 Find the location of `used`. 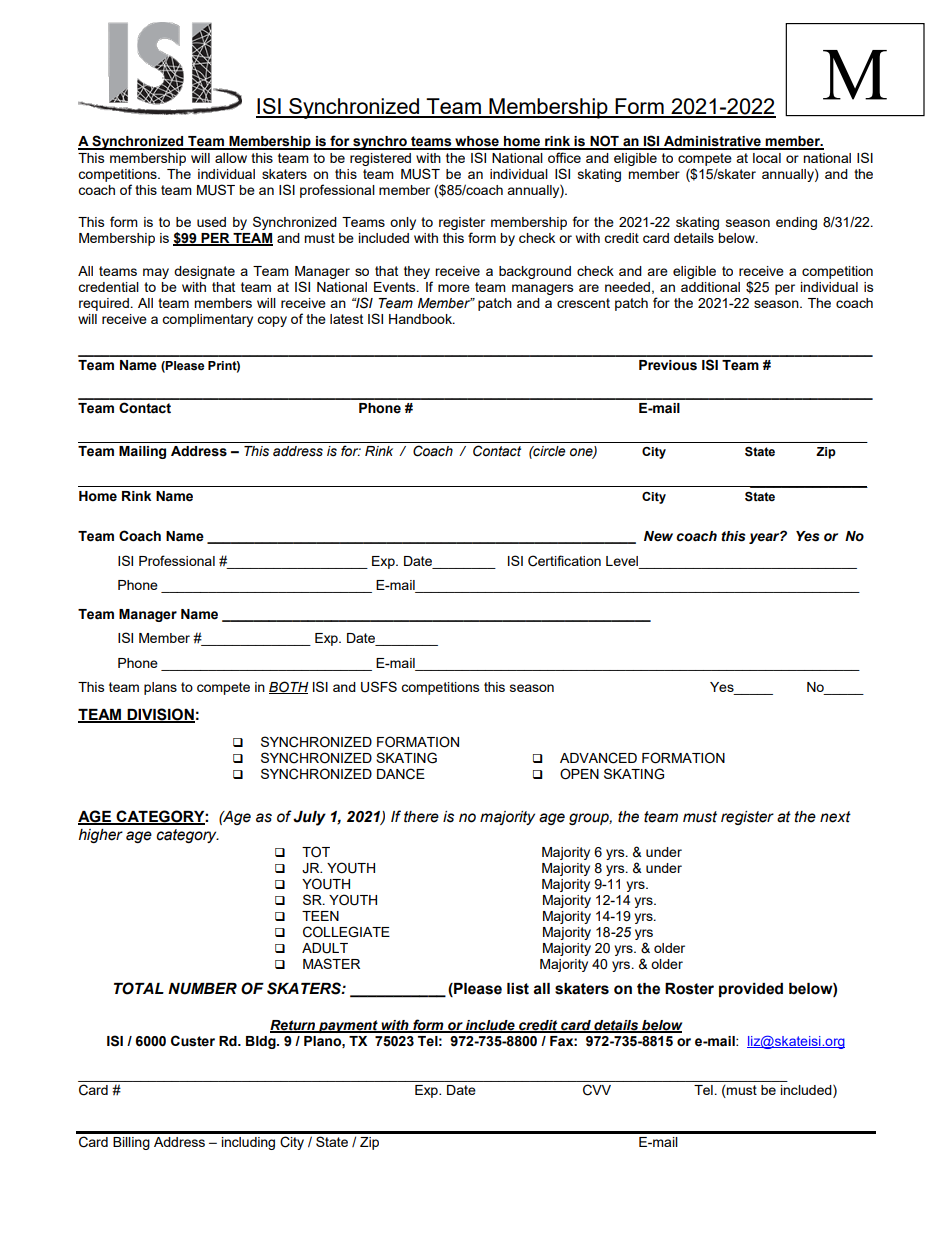

used is located at coordinates (211, 222).
